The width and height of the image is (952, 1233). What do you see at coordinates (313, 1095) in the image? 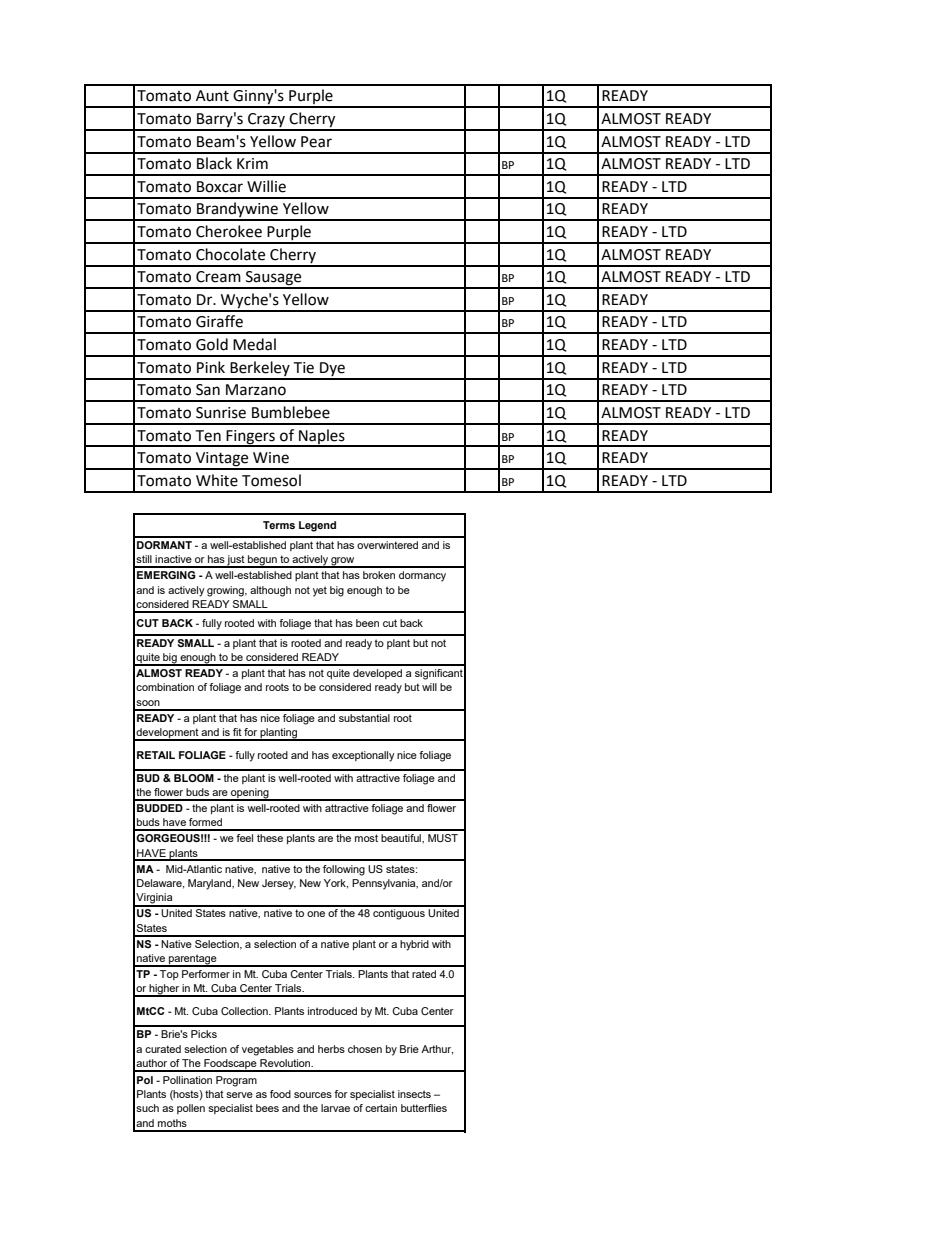
I see `sources` at bounding box center [313, 1095].
